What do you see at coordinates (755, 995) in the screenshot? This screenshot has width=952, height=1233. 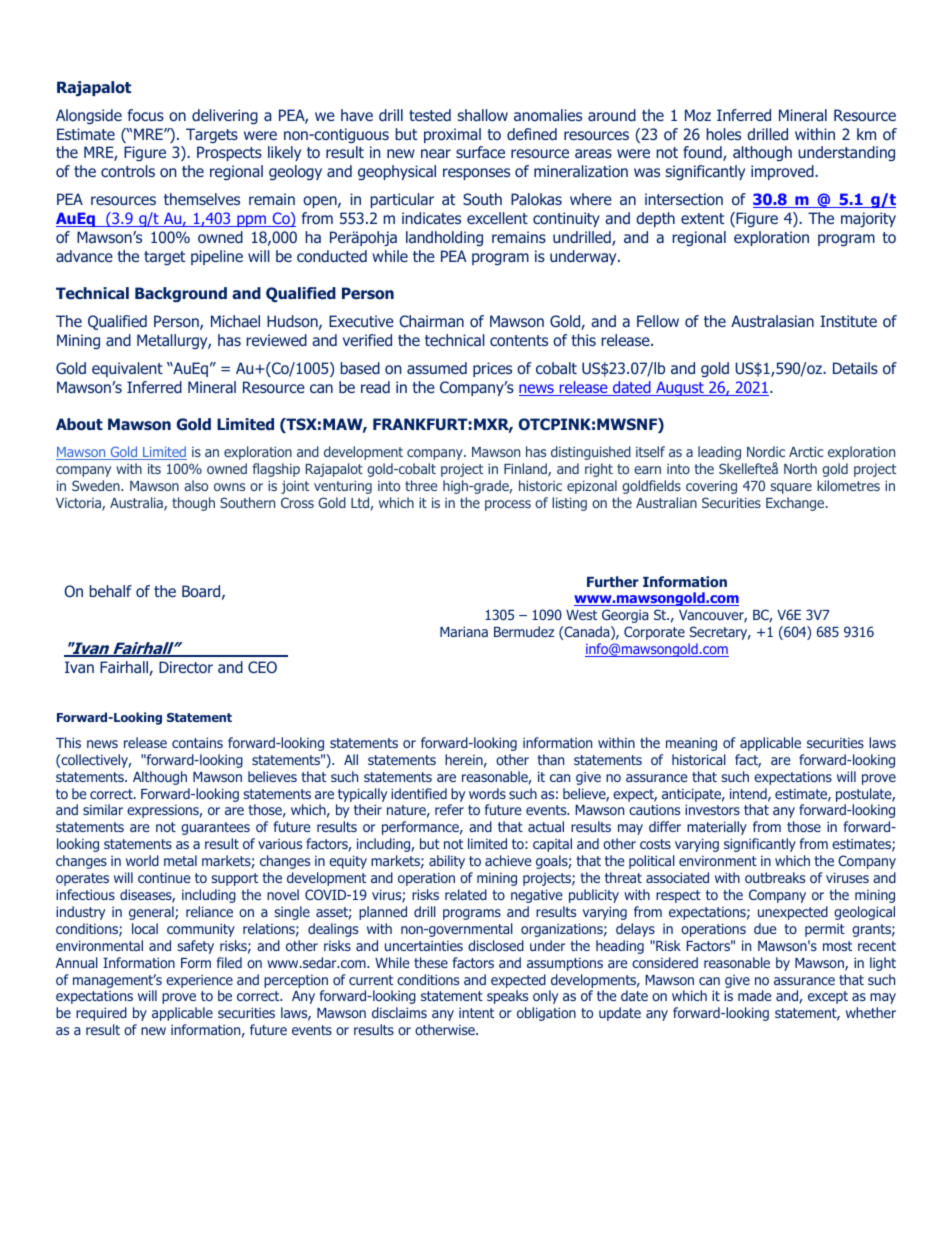 I see `made` at bounding box center [755, 995].
